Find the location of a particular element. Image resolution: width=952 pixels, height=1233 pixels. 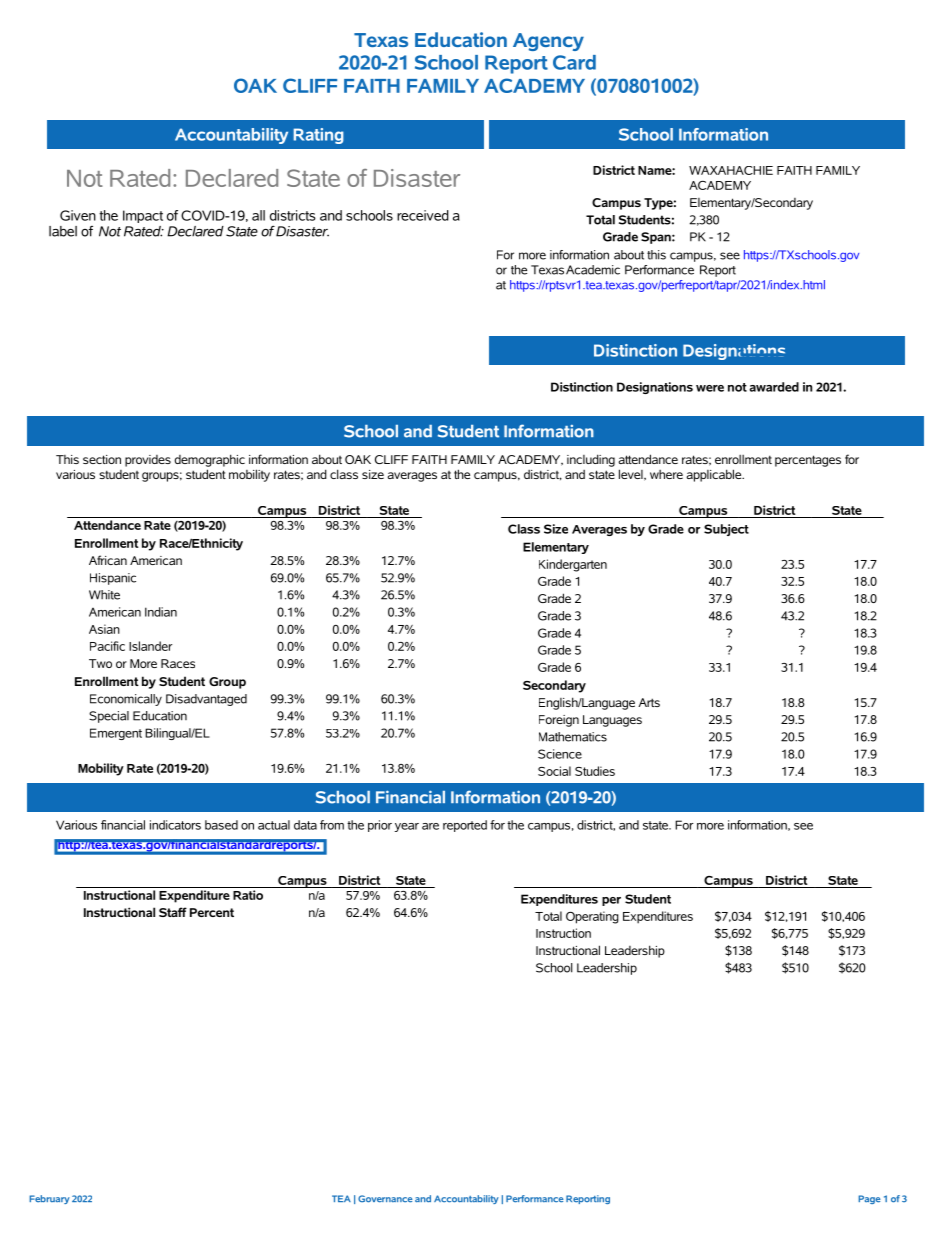

provides is located at coordinates (148, 461).
